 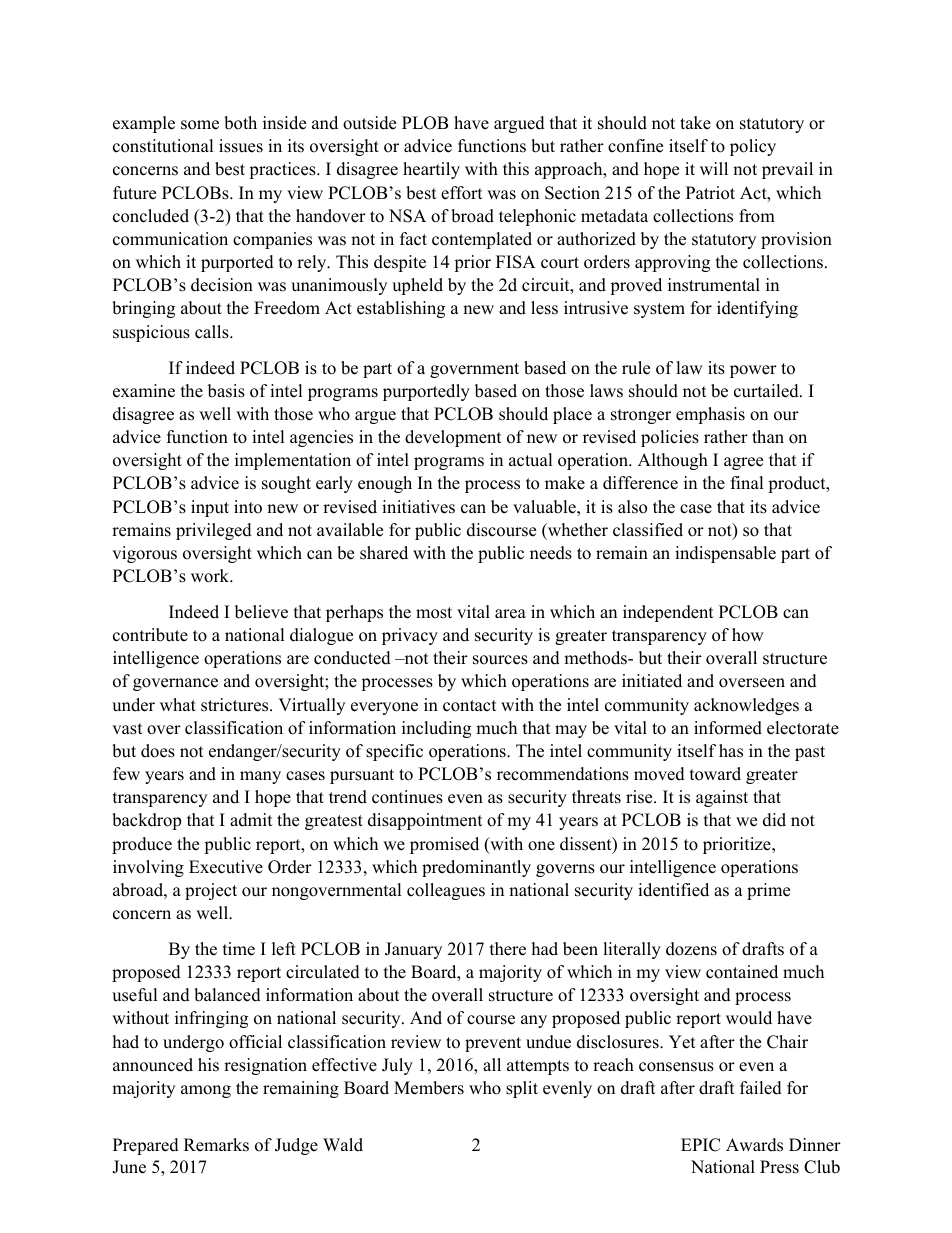 What do you see at coordinates (753, 147) in the screenshot?
I see `policy` at bounding box center [753, 147].
